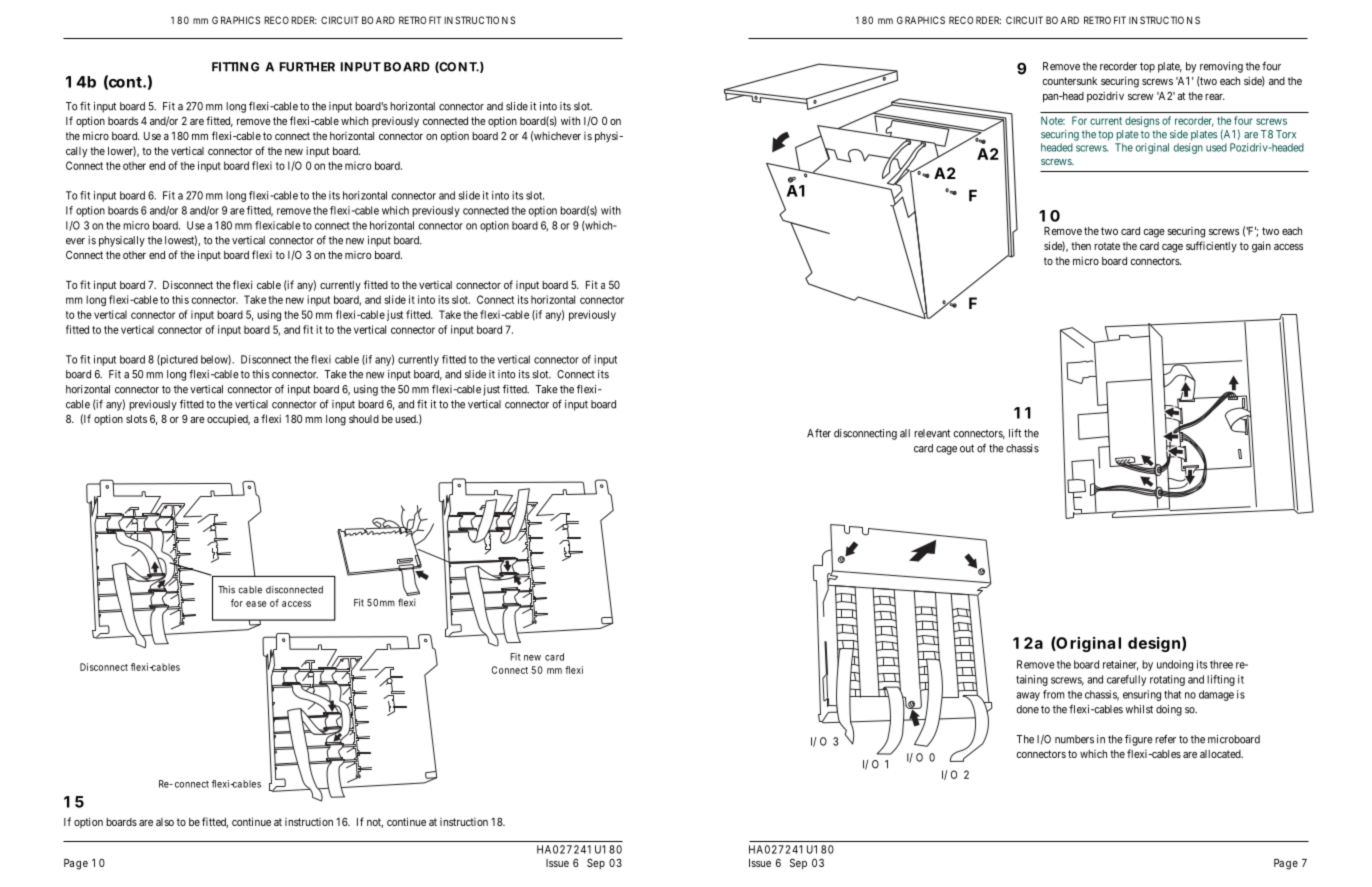 The image size is (1372, 887). What do you see at coordinates (967, 448) in the screenshot?
I see `out` at bounding box center [967, 448].
